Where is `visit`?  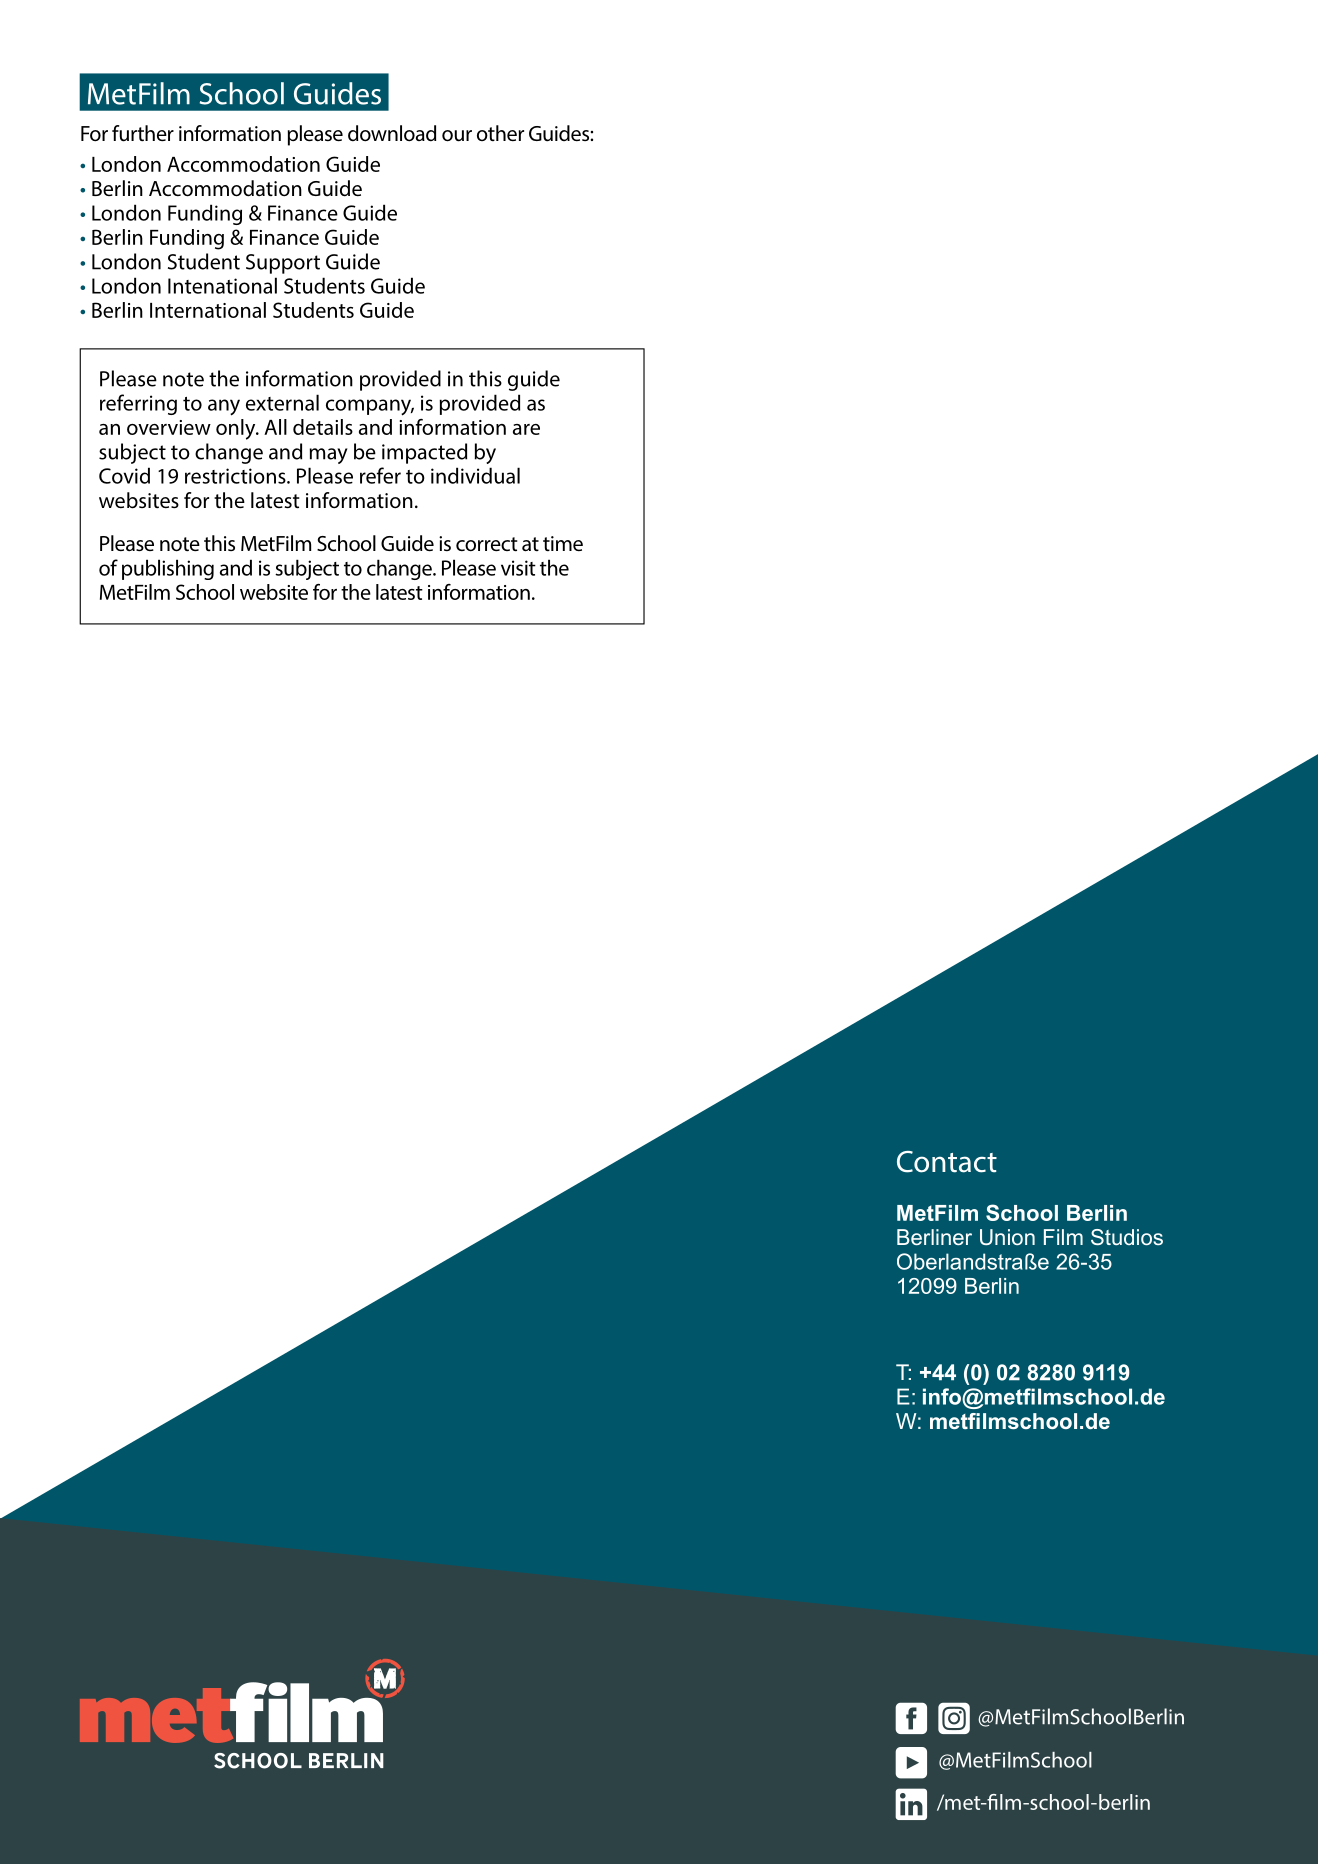
visit is located at coordinates (518, 568).
